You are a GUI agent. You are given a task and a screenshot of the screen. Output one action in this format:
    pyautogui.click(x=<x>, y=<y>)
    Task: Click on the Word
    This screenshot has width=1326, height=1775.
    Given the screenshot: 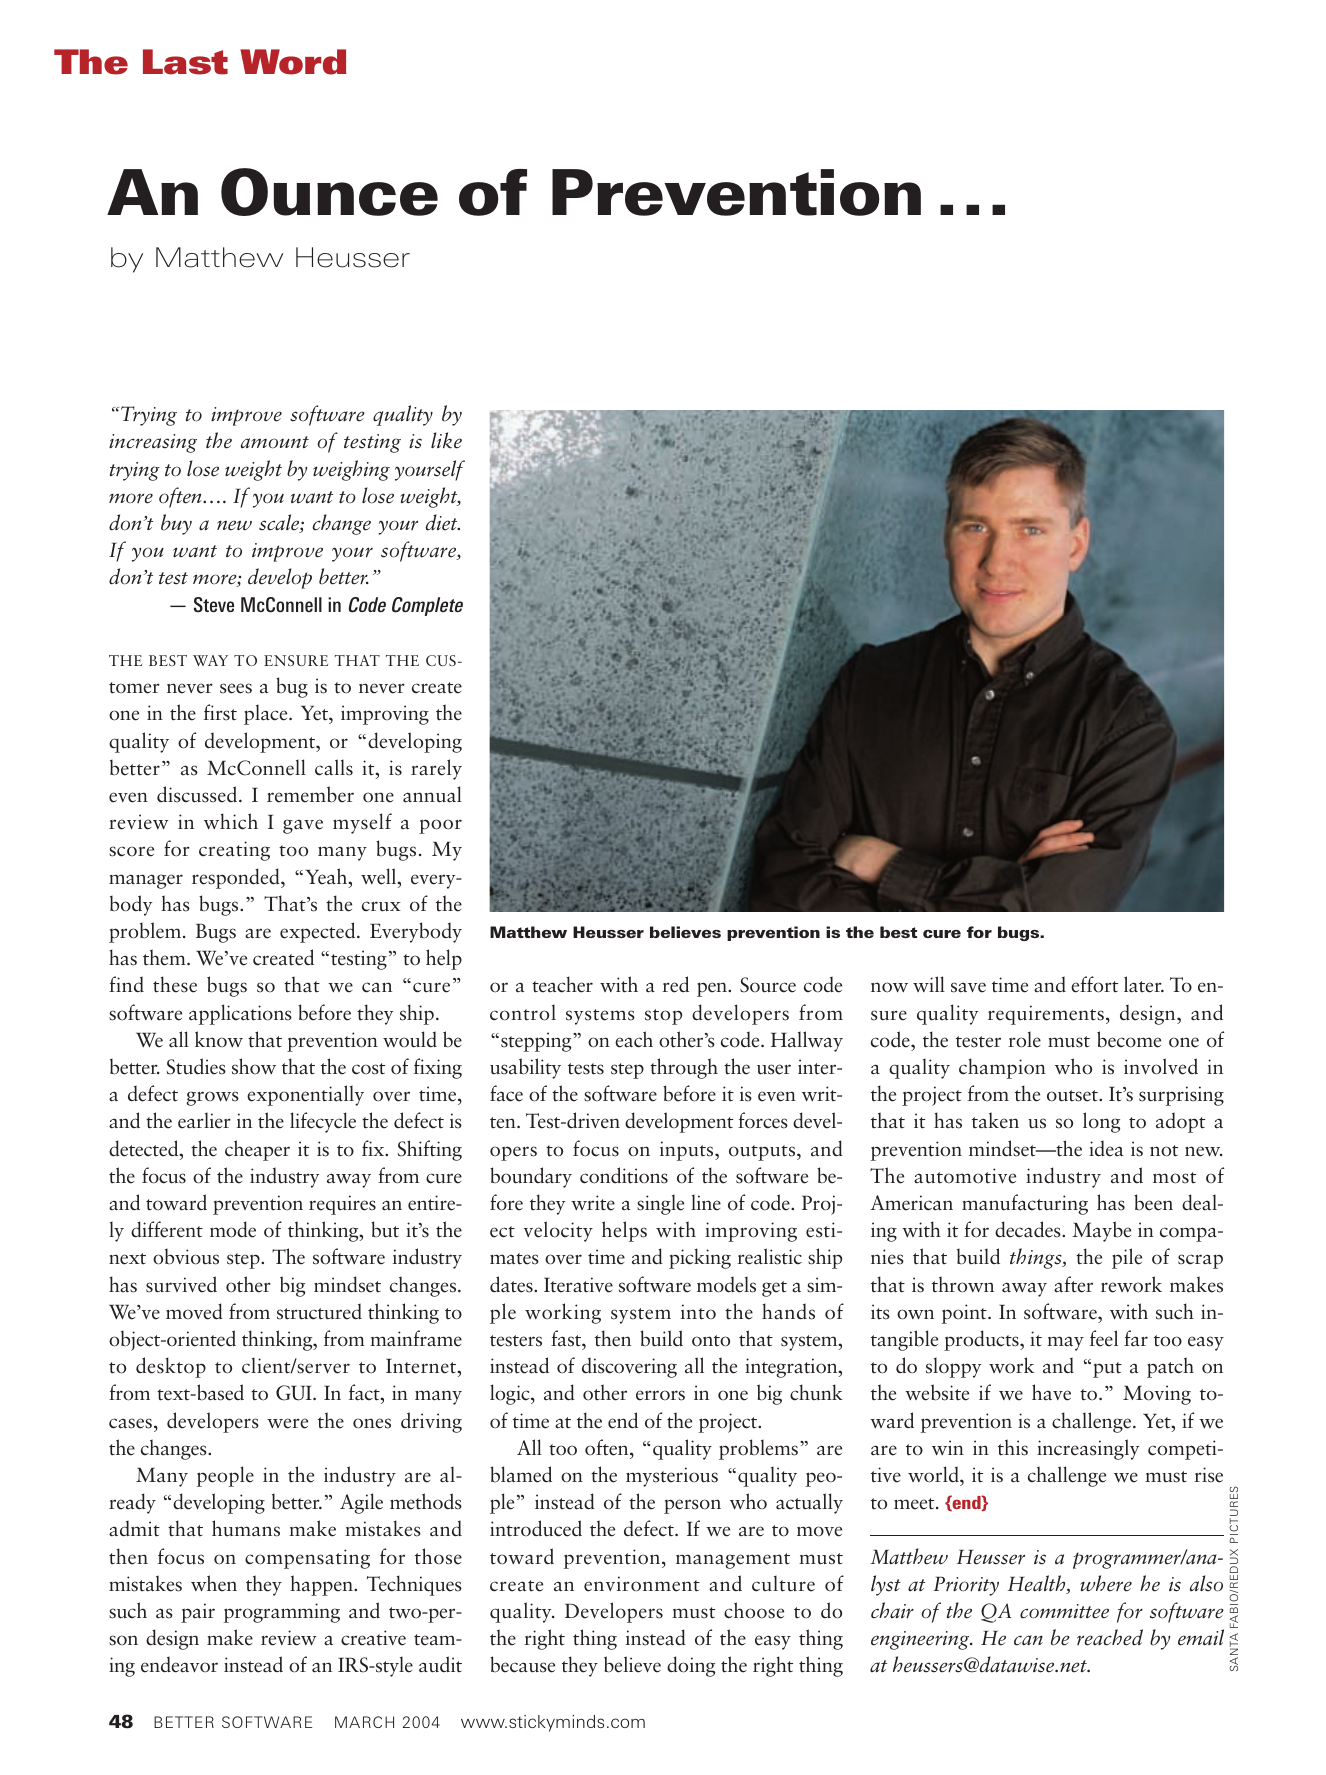 What is the action you would take?
    pyautogui.click(x=293, y=62)
